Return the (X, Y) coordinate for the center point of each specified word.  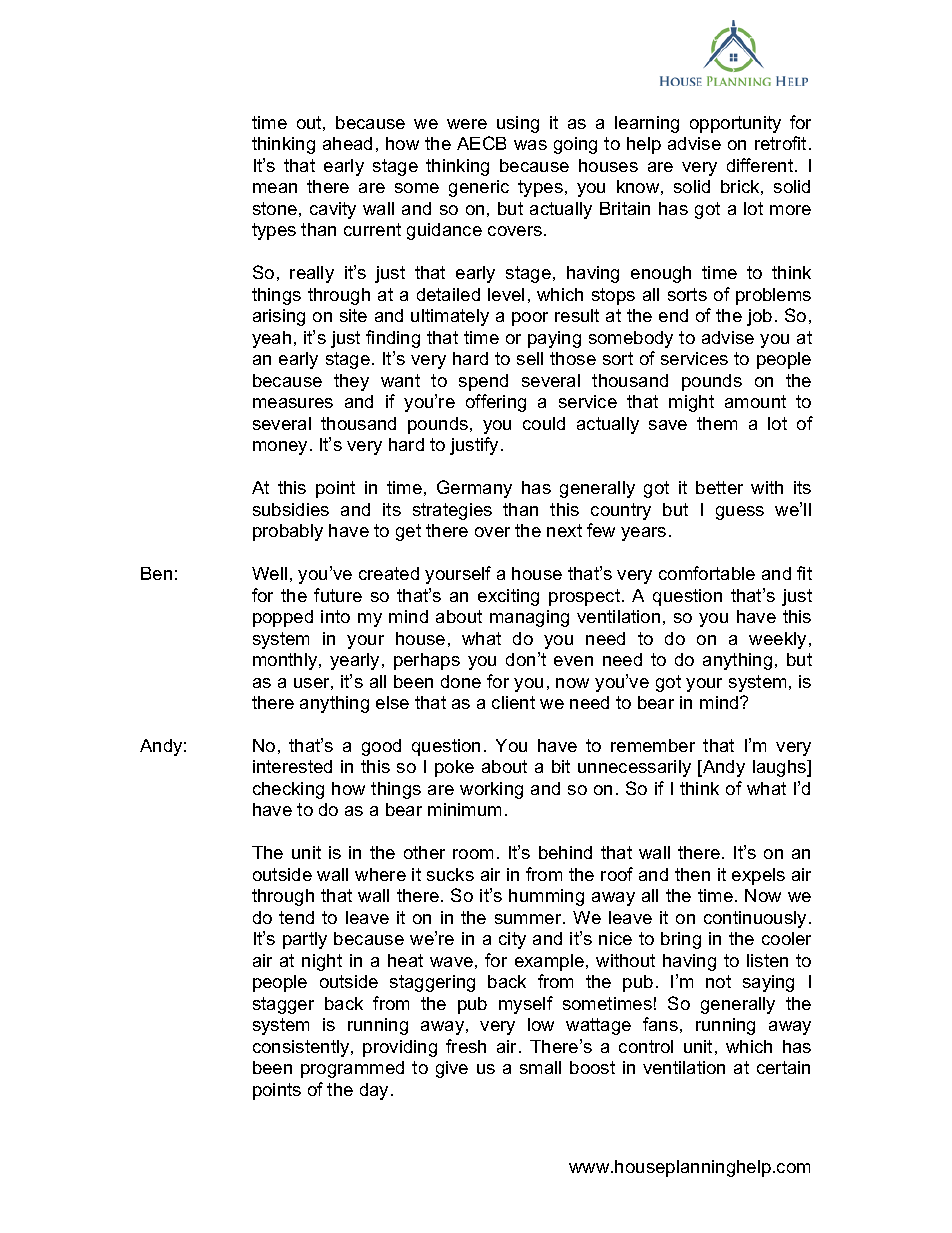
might (691, 403)
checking (288, 790)
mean (275, 188)
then (692, 874)
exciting (508, 597)
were (467, 124)
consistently (302, 1048)
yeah (271, 339)
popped (283, 618)
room (473, 854)
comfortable (707, 573)
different (761, 165)
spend (483, 382)
